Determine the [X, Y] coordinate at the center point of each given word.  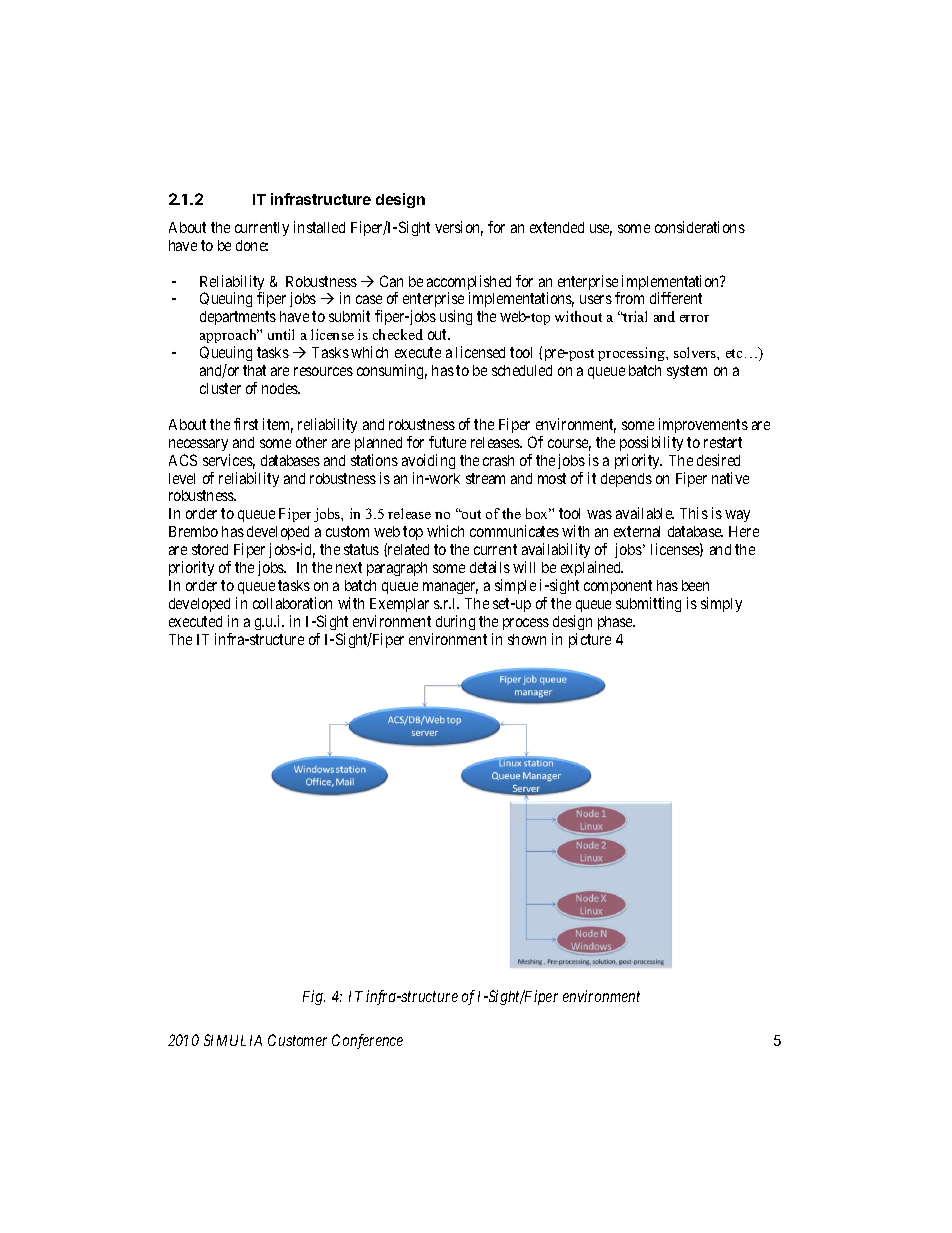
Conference [367, 1041]
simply [721, 604]
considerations [700, 227]
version [459, 228]
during [455, 622]
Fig [314, 997]
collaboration [292, 603]
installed [319, 227]
